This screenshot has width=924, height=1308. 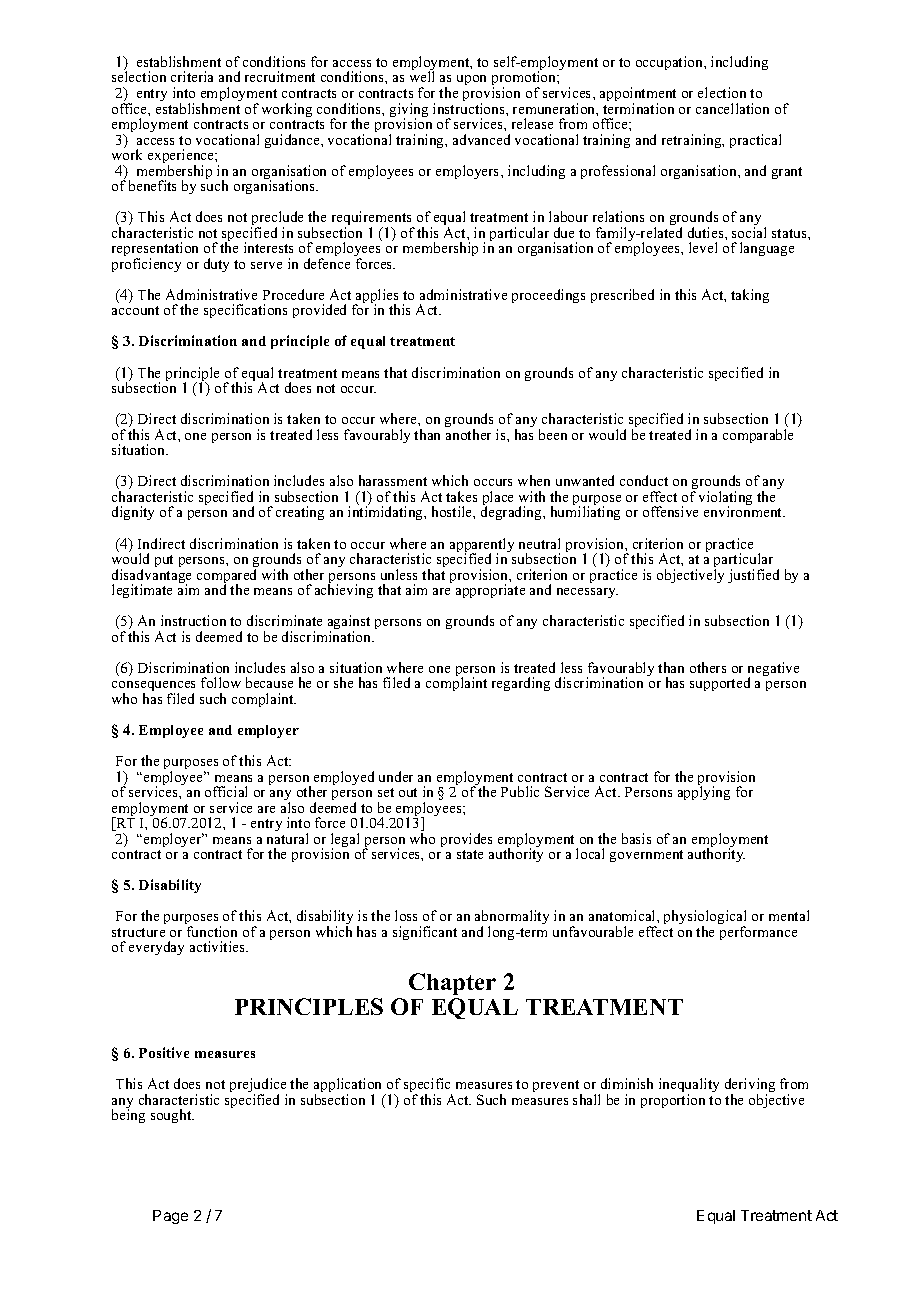 What do you see at coordinates (133, 513) in the screenshot?
I see `dignity` at bounding box center [133, 513].
